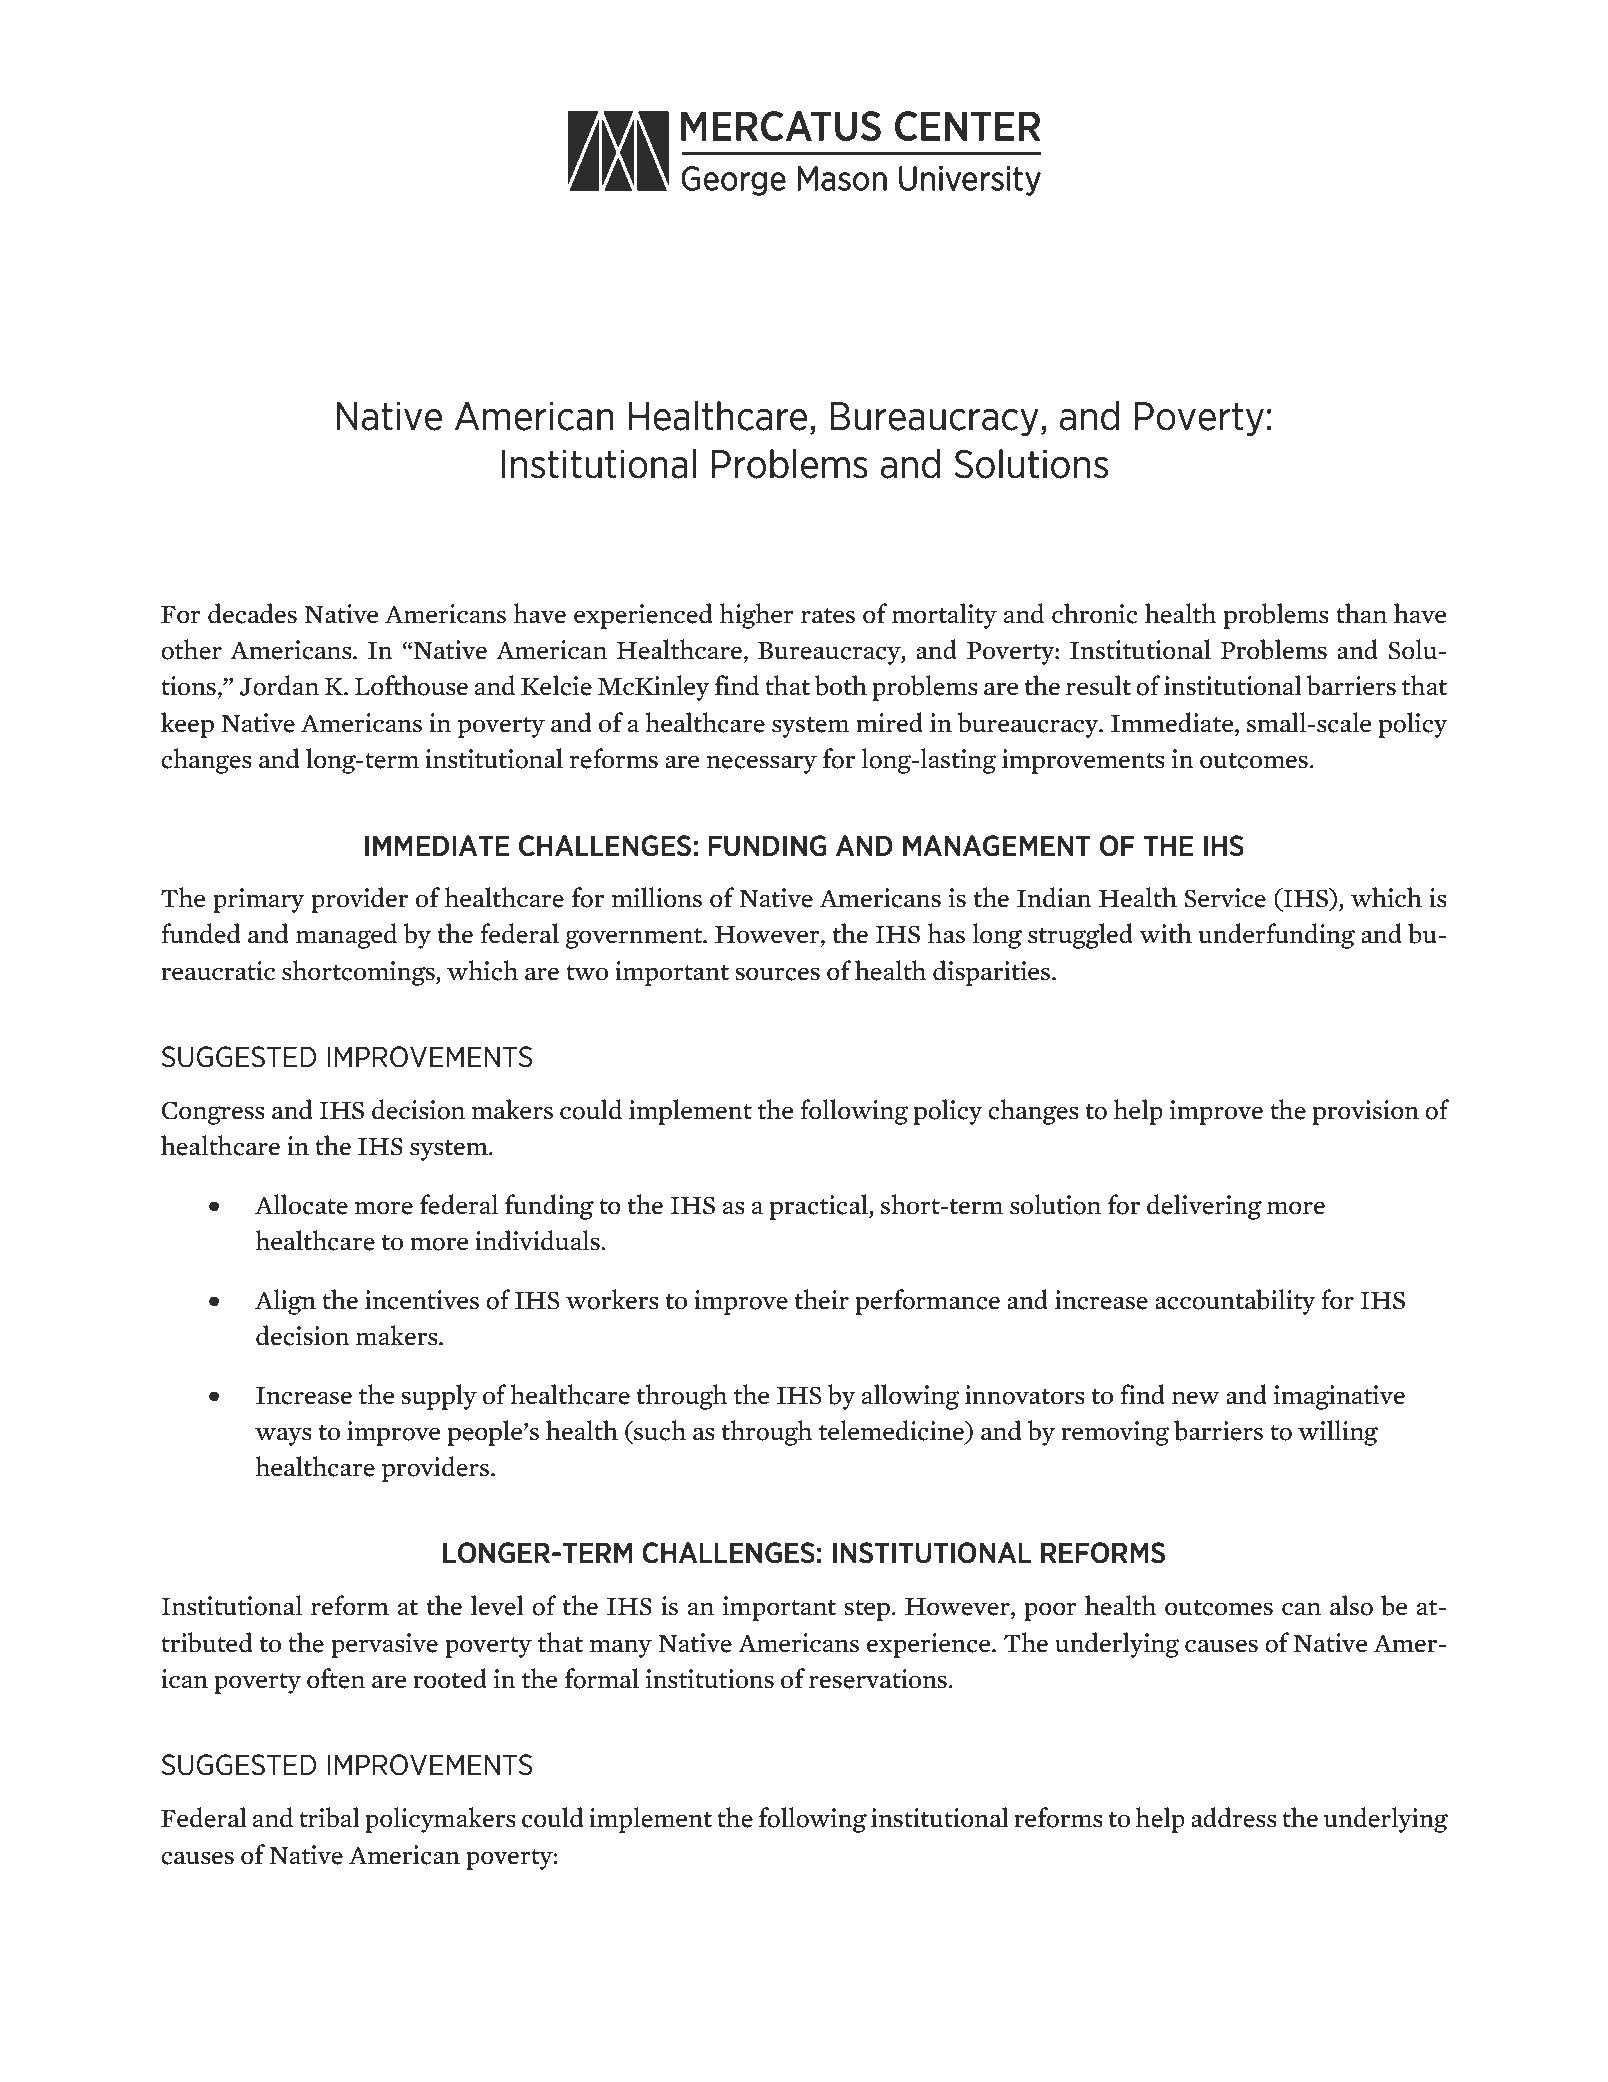 This screenshot has height=2082, width=1608. Describe the element at coordinates (1204, 1207) in the screenshot. I see `delivering` at that location.
